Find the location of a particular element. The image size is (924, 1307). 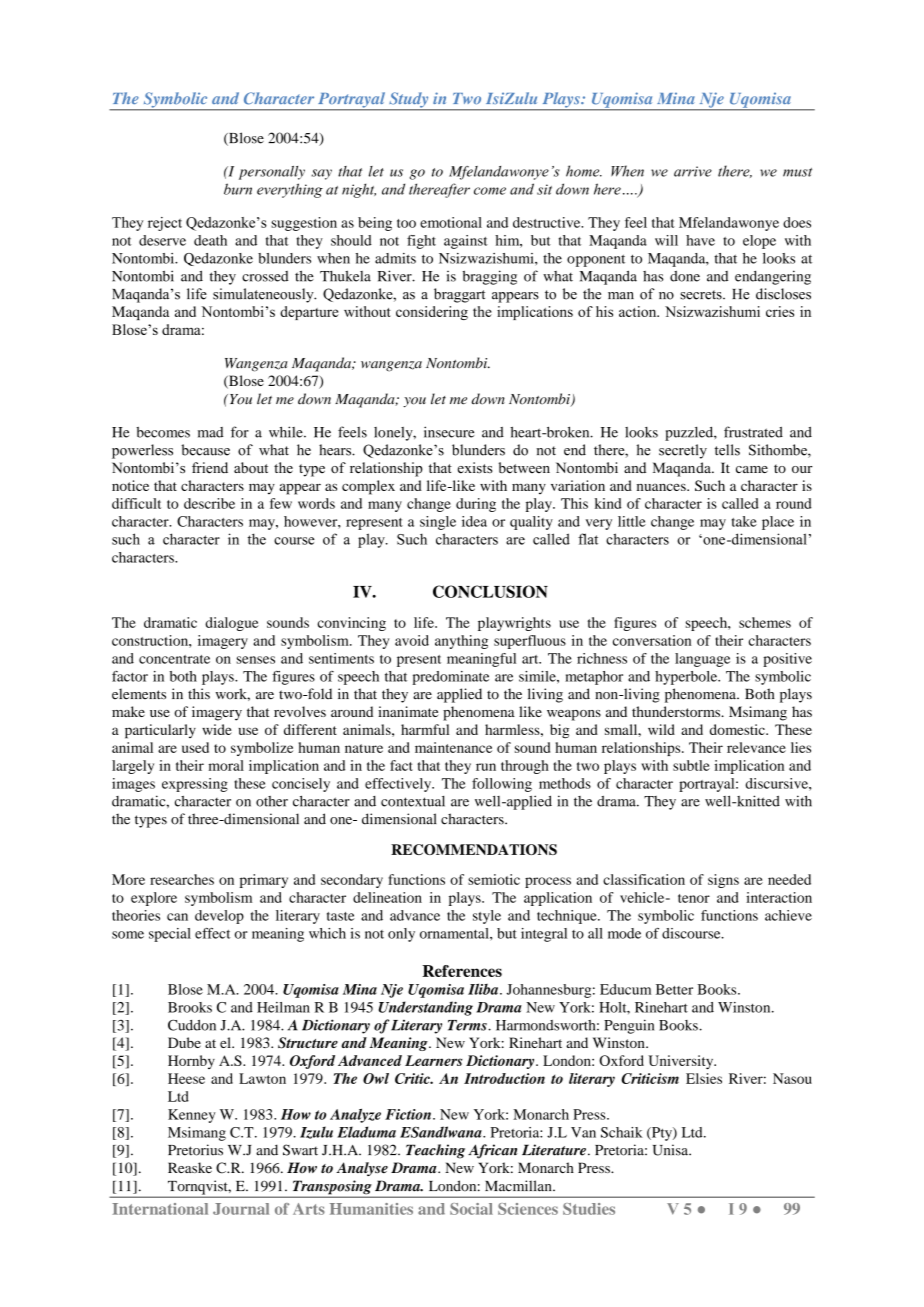

arrive is located at coordinates (693, 171).
